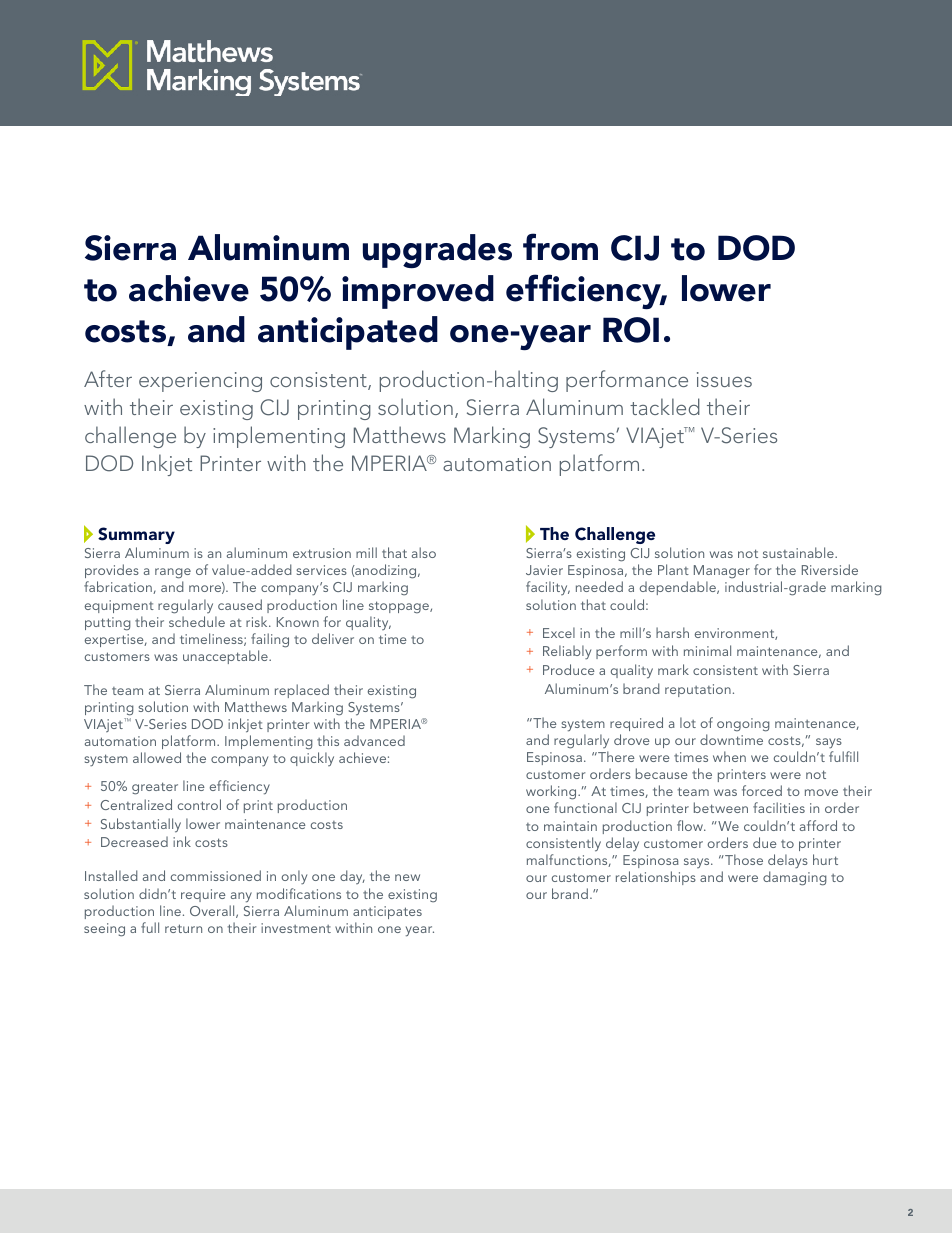  What do you see at coordinates (418, 292) in the screenshot?
I see `improved` at bounding box center [418, 292].
